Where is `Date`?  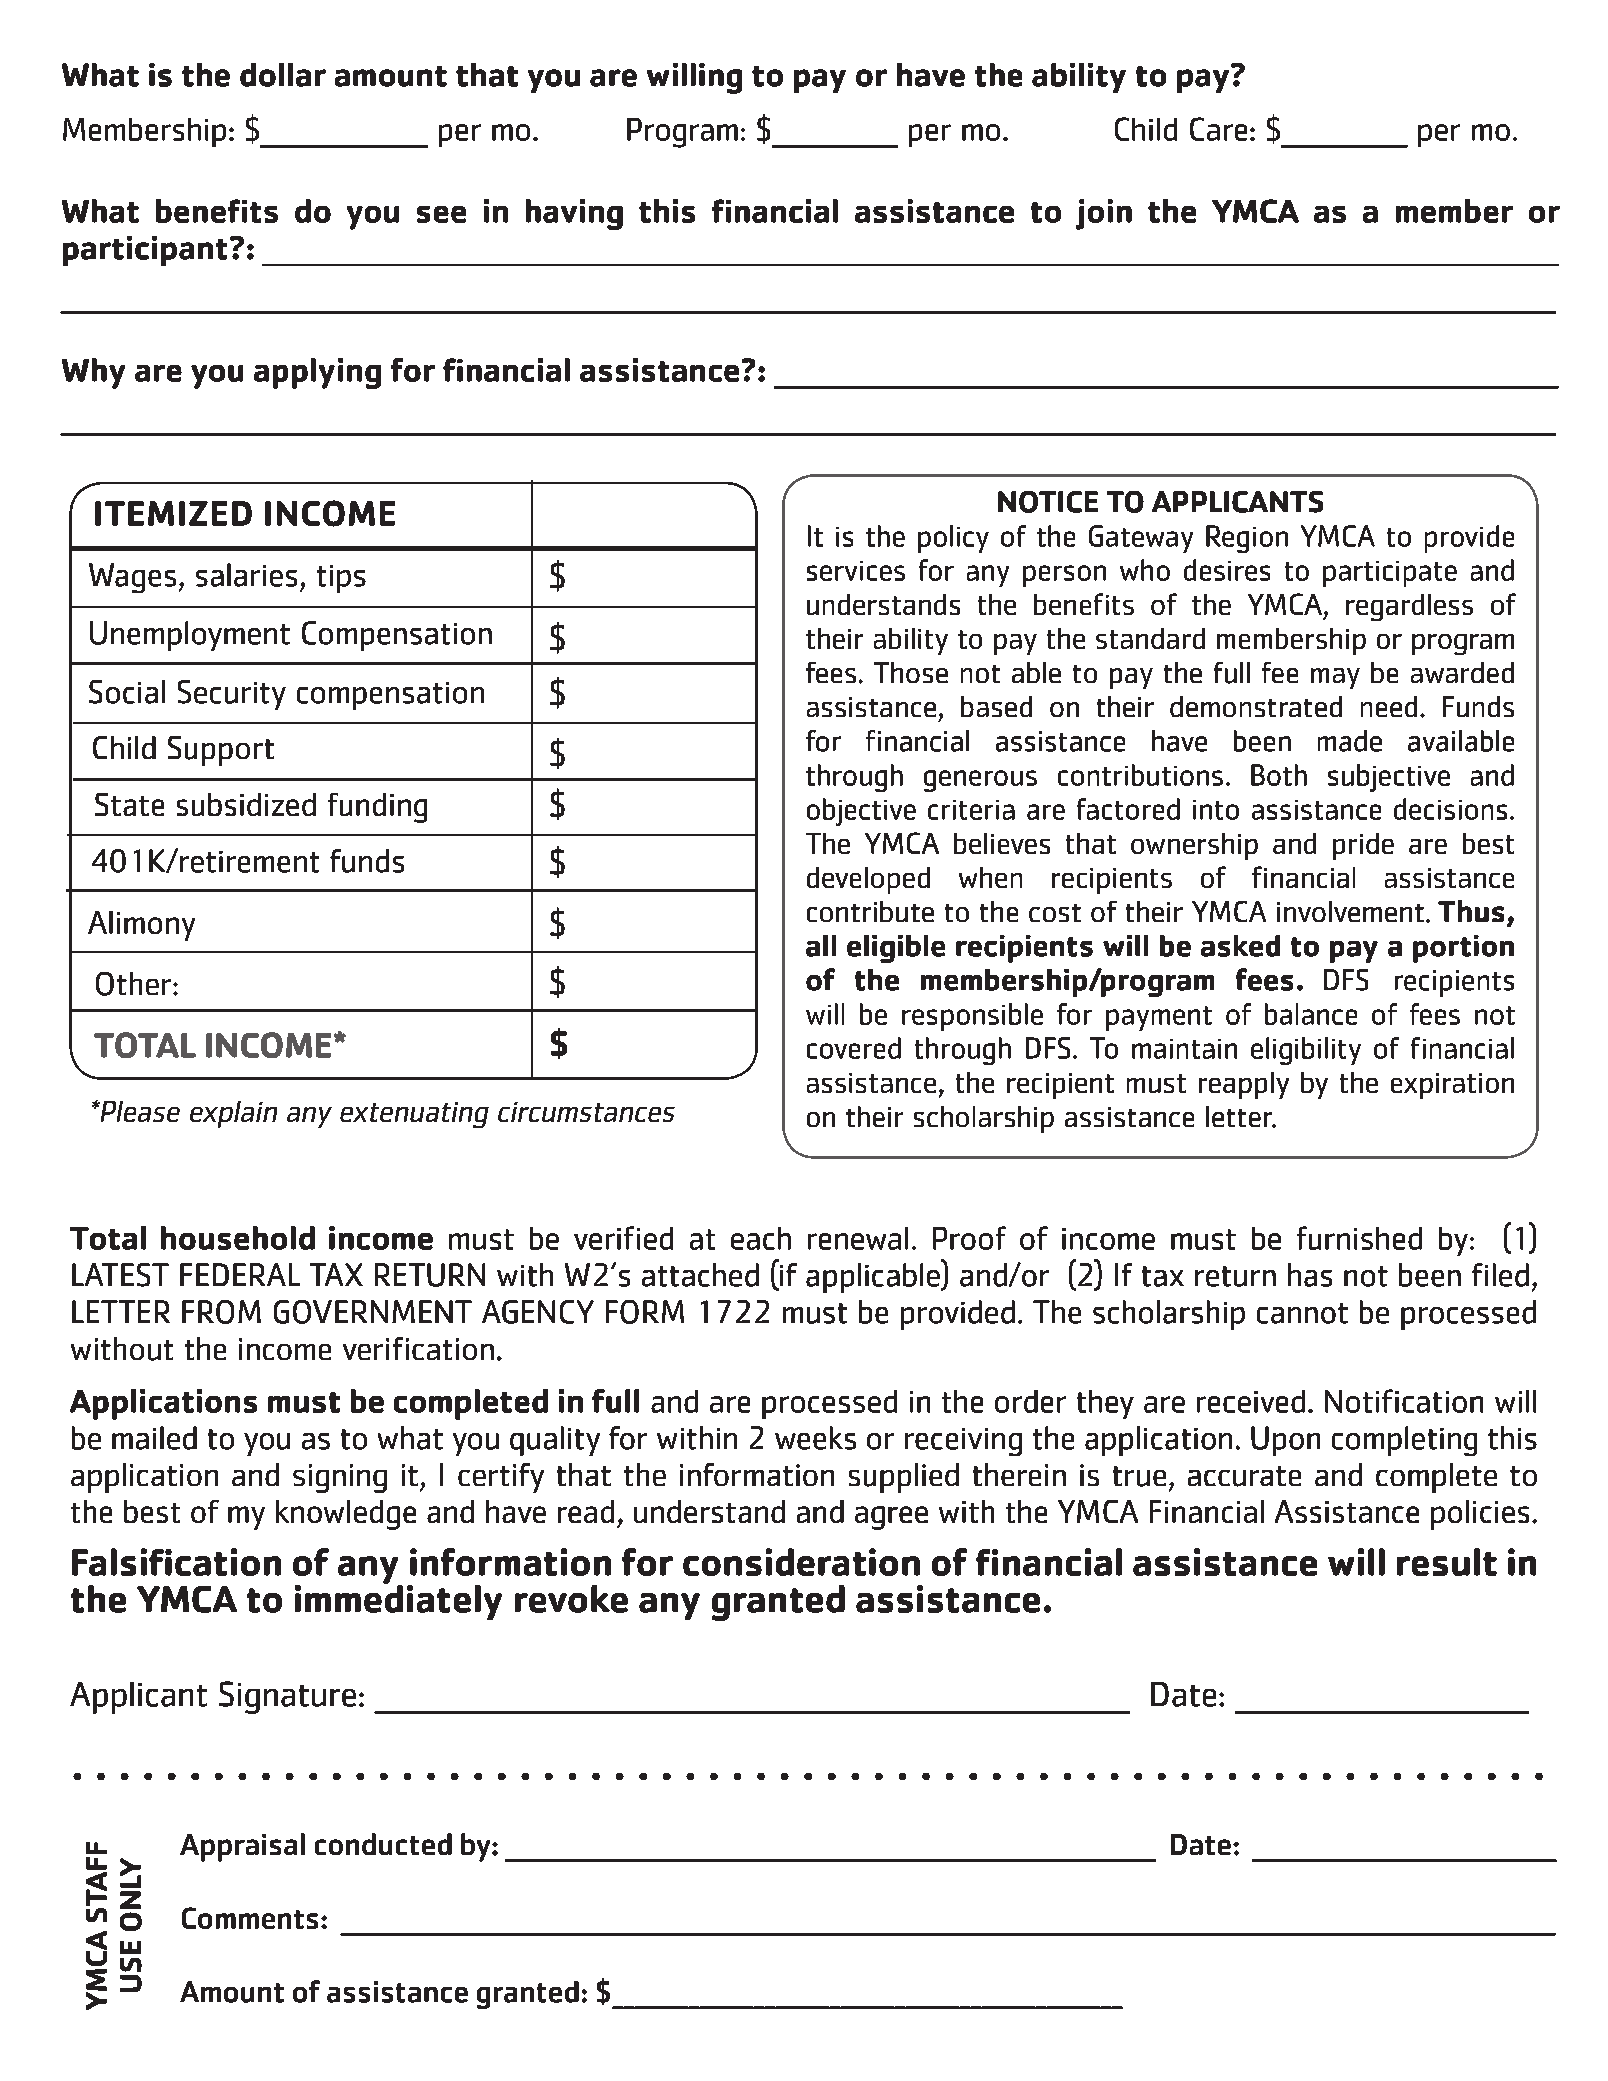
Date is located at coordinates (1201, 1844).
